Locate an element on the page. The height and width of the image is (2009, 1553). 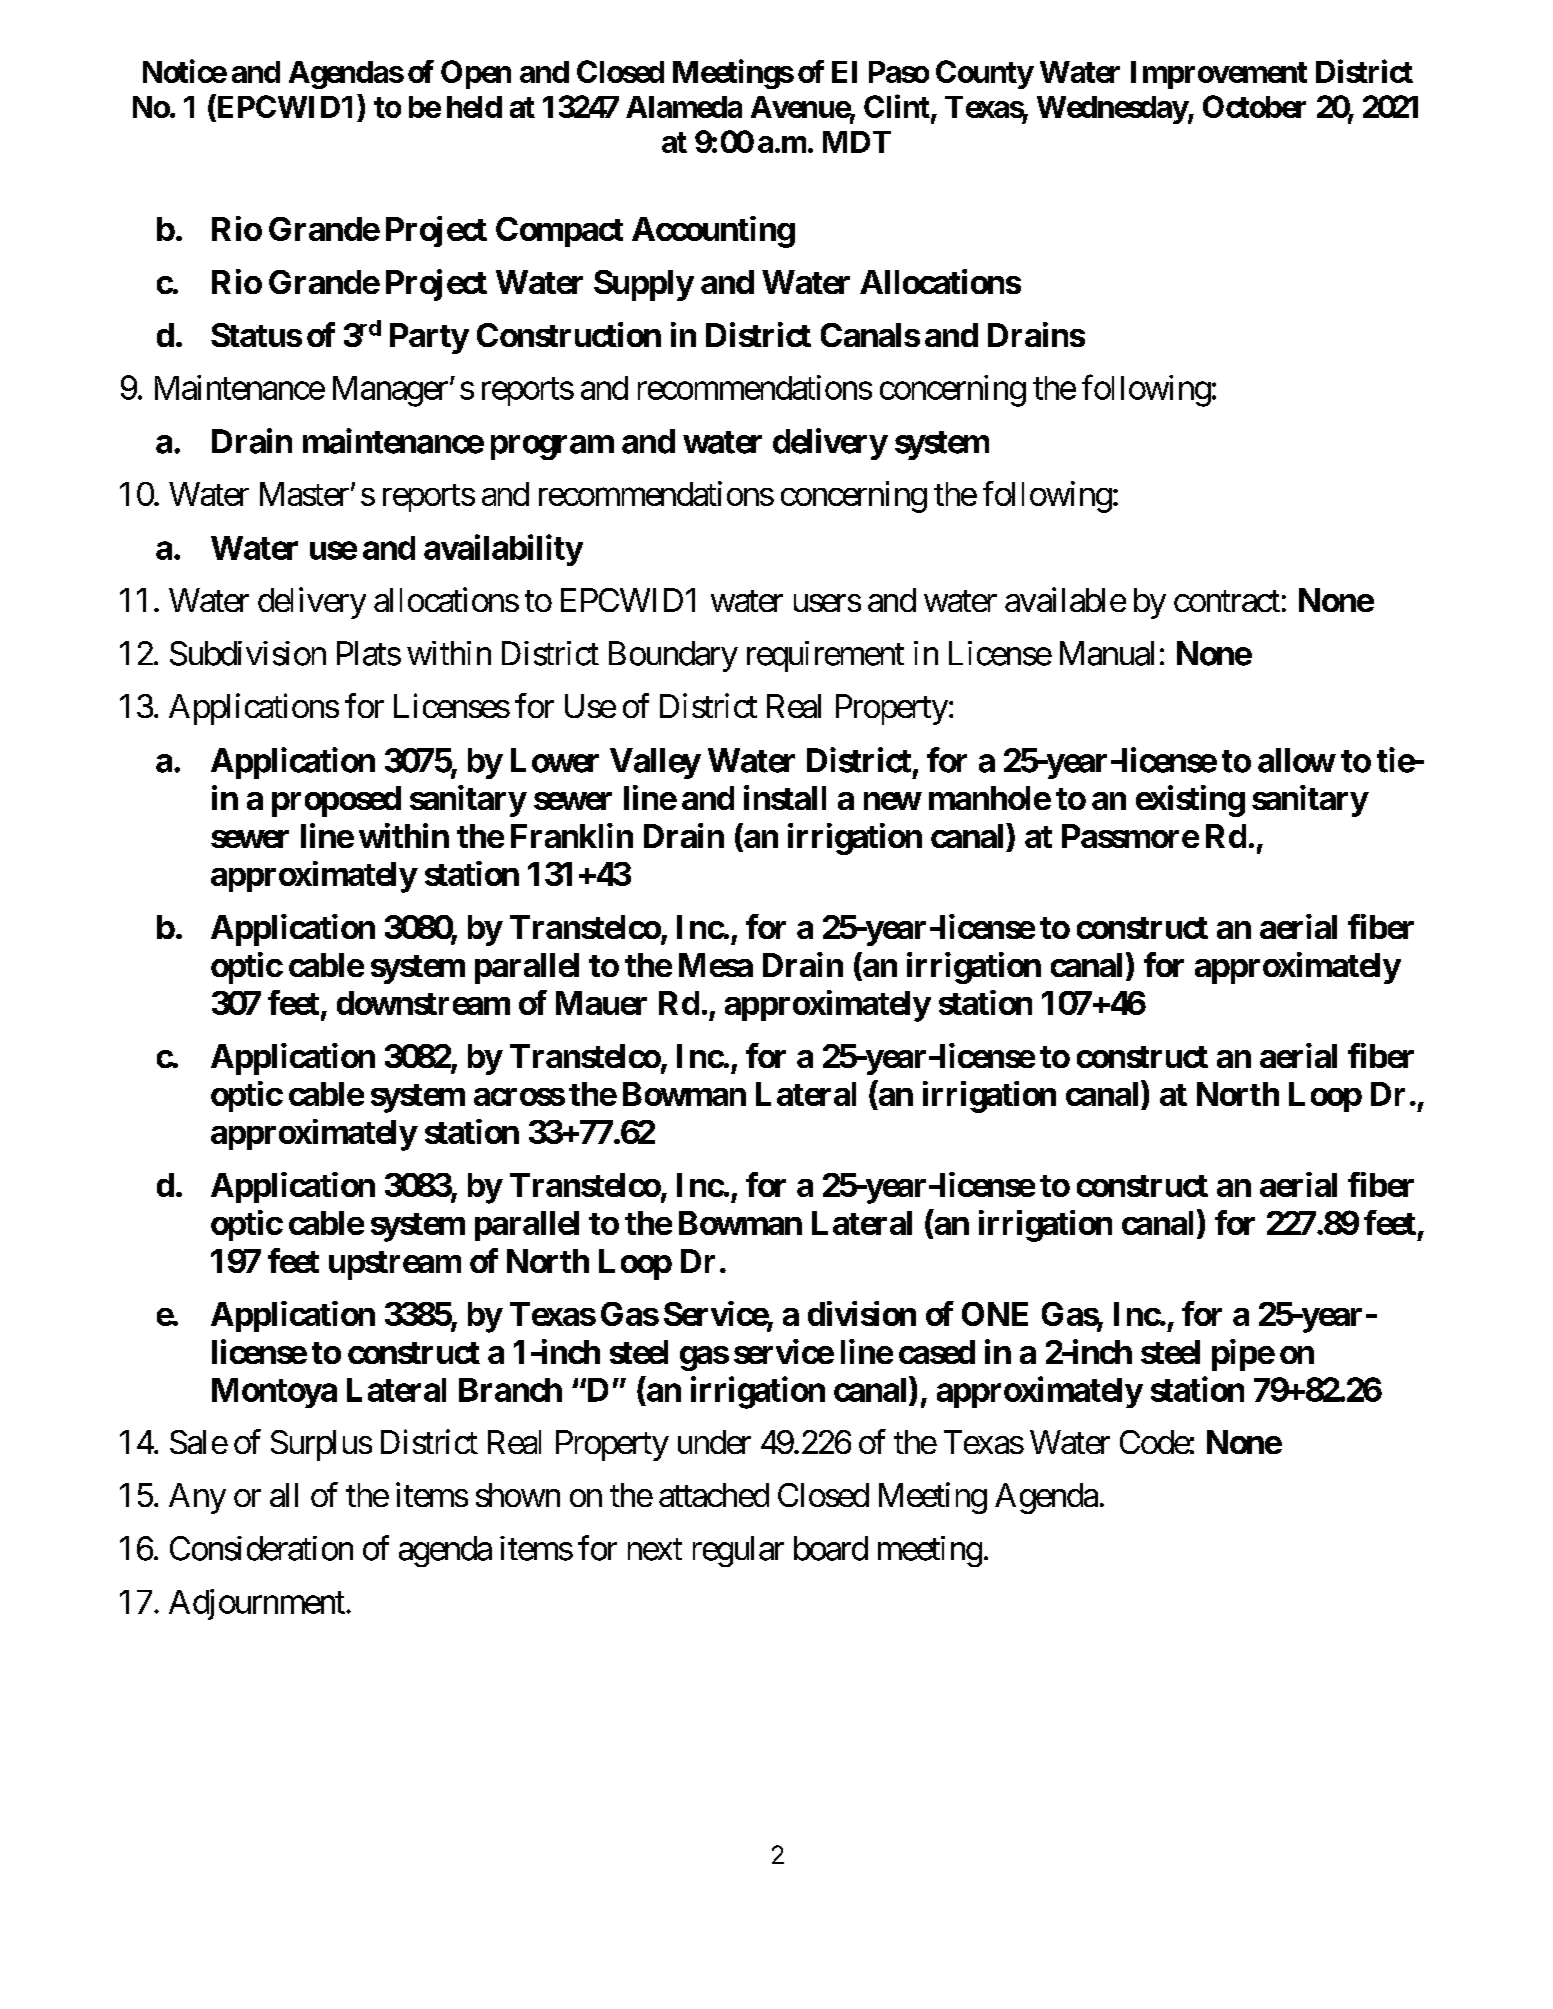
cased is located at coordinates (937, 1352).
